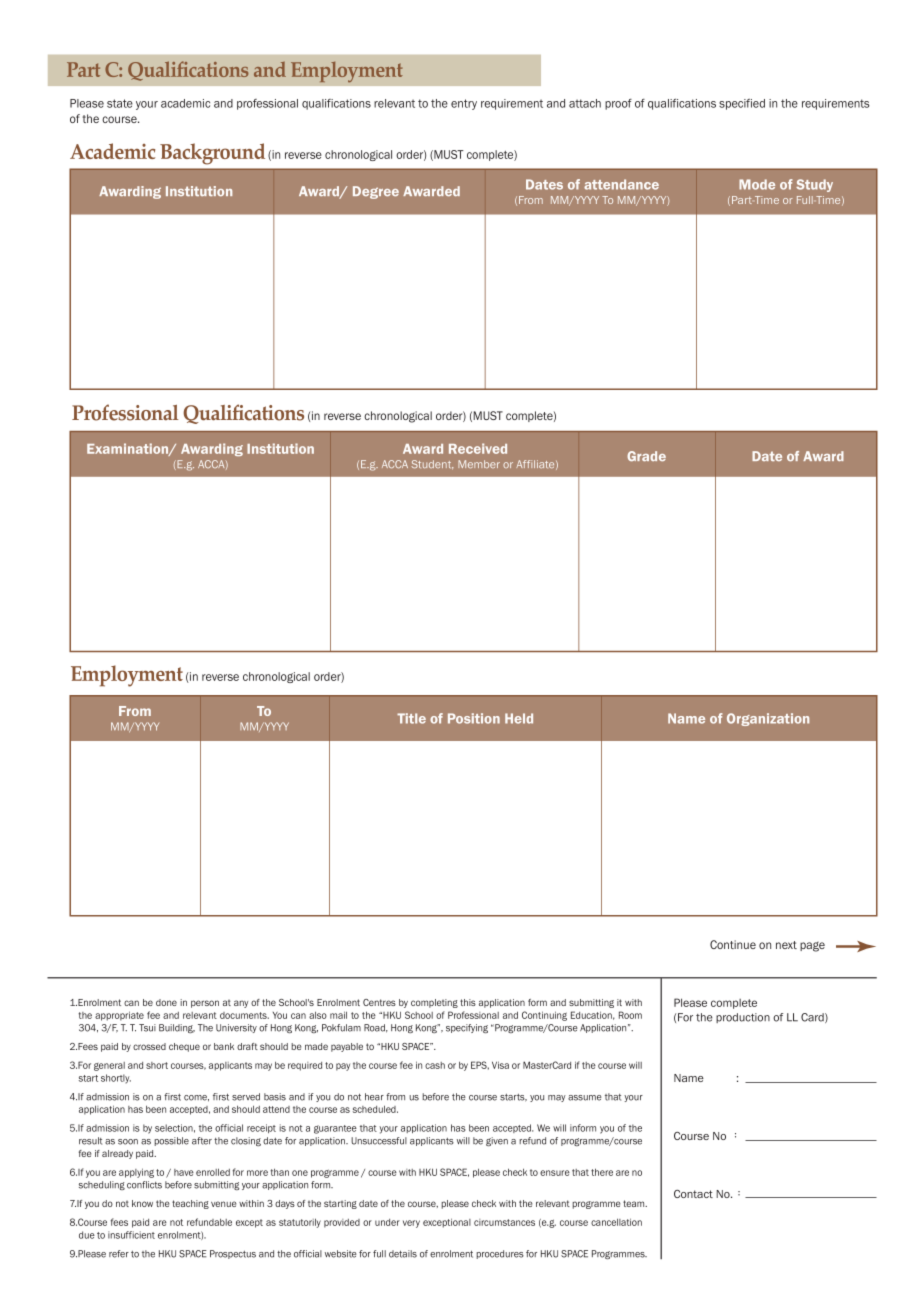 The height and width of the page is (1297, 924). Describe the element at coordinates (166, 1002) in the page. I see `done` at that location.
